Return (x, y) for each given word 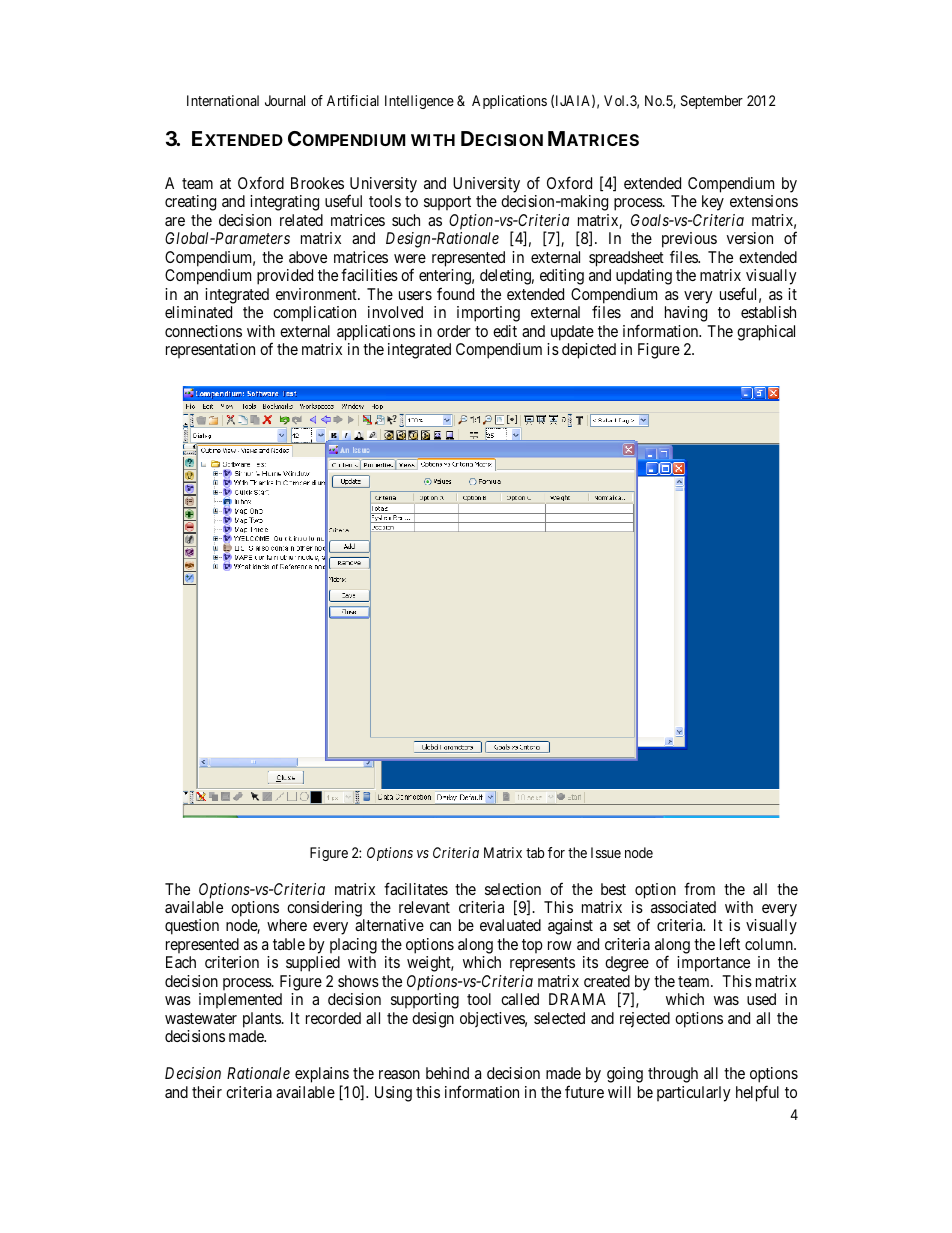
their (207, 1092)
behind (447, 1073)
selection (513, 889)
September (712, 102)
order (454, 331)
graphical (766, 333)
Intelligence (419, 102)
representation (210, 350)
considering (324, 909)
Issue (606, 852)
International (223, 100)
